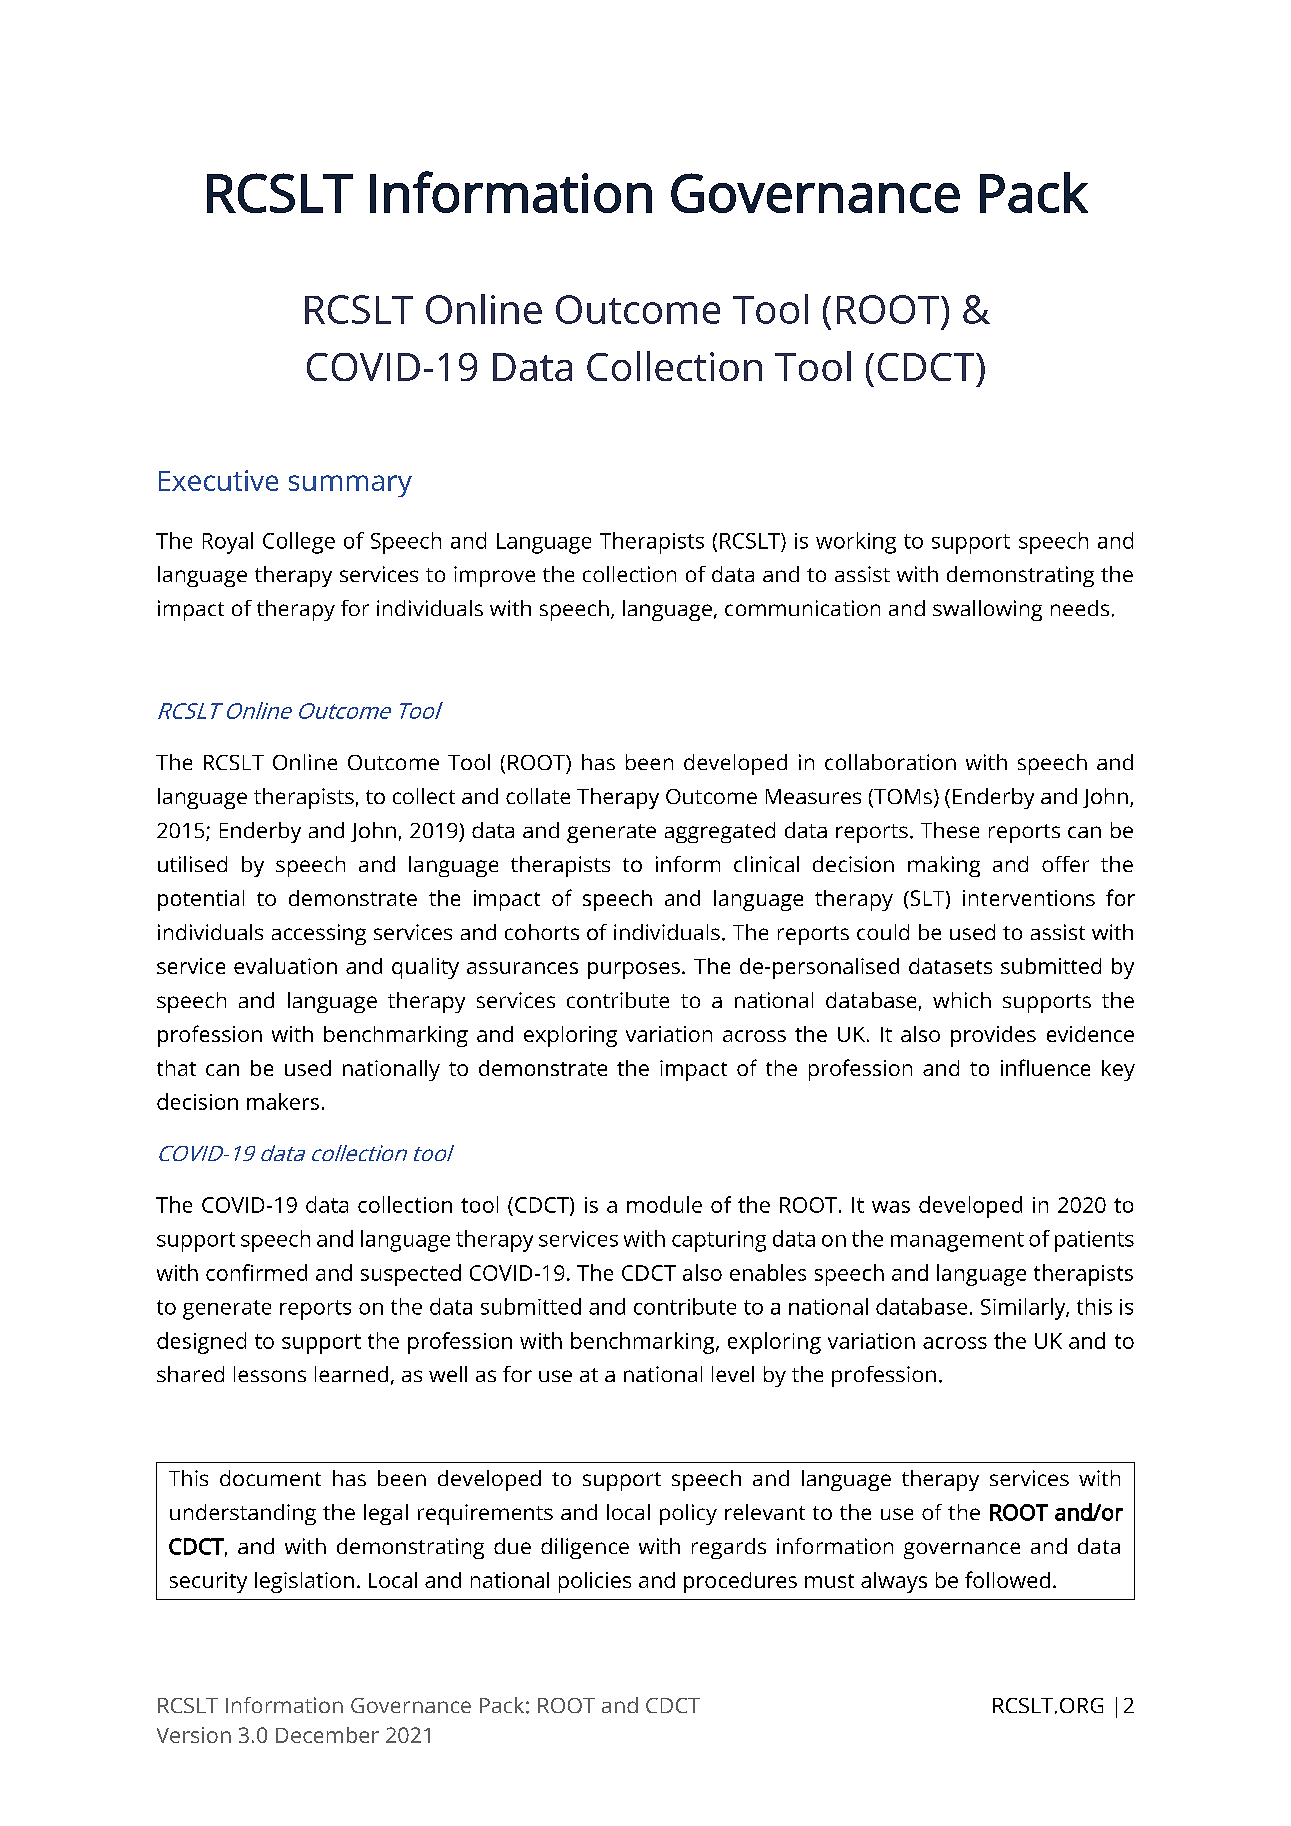 This screenshot has width=1291, height=1826. Describe the element at coordinates (299, 543) in the screenshot. I see `College` at that location.
